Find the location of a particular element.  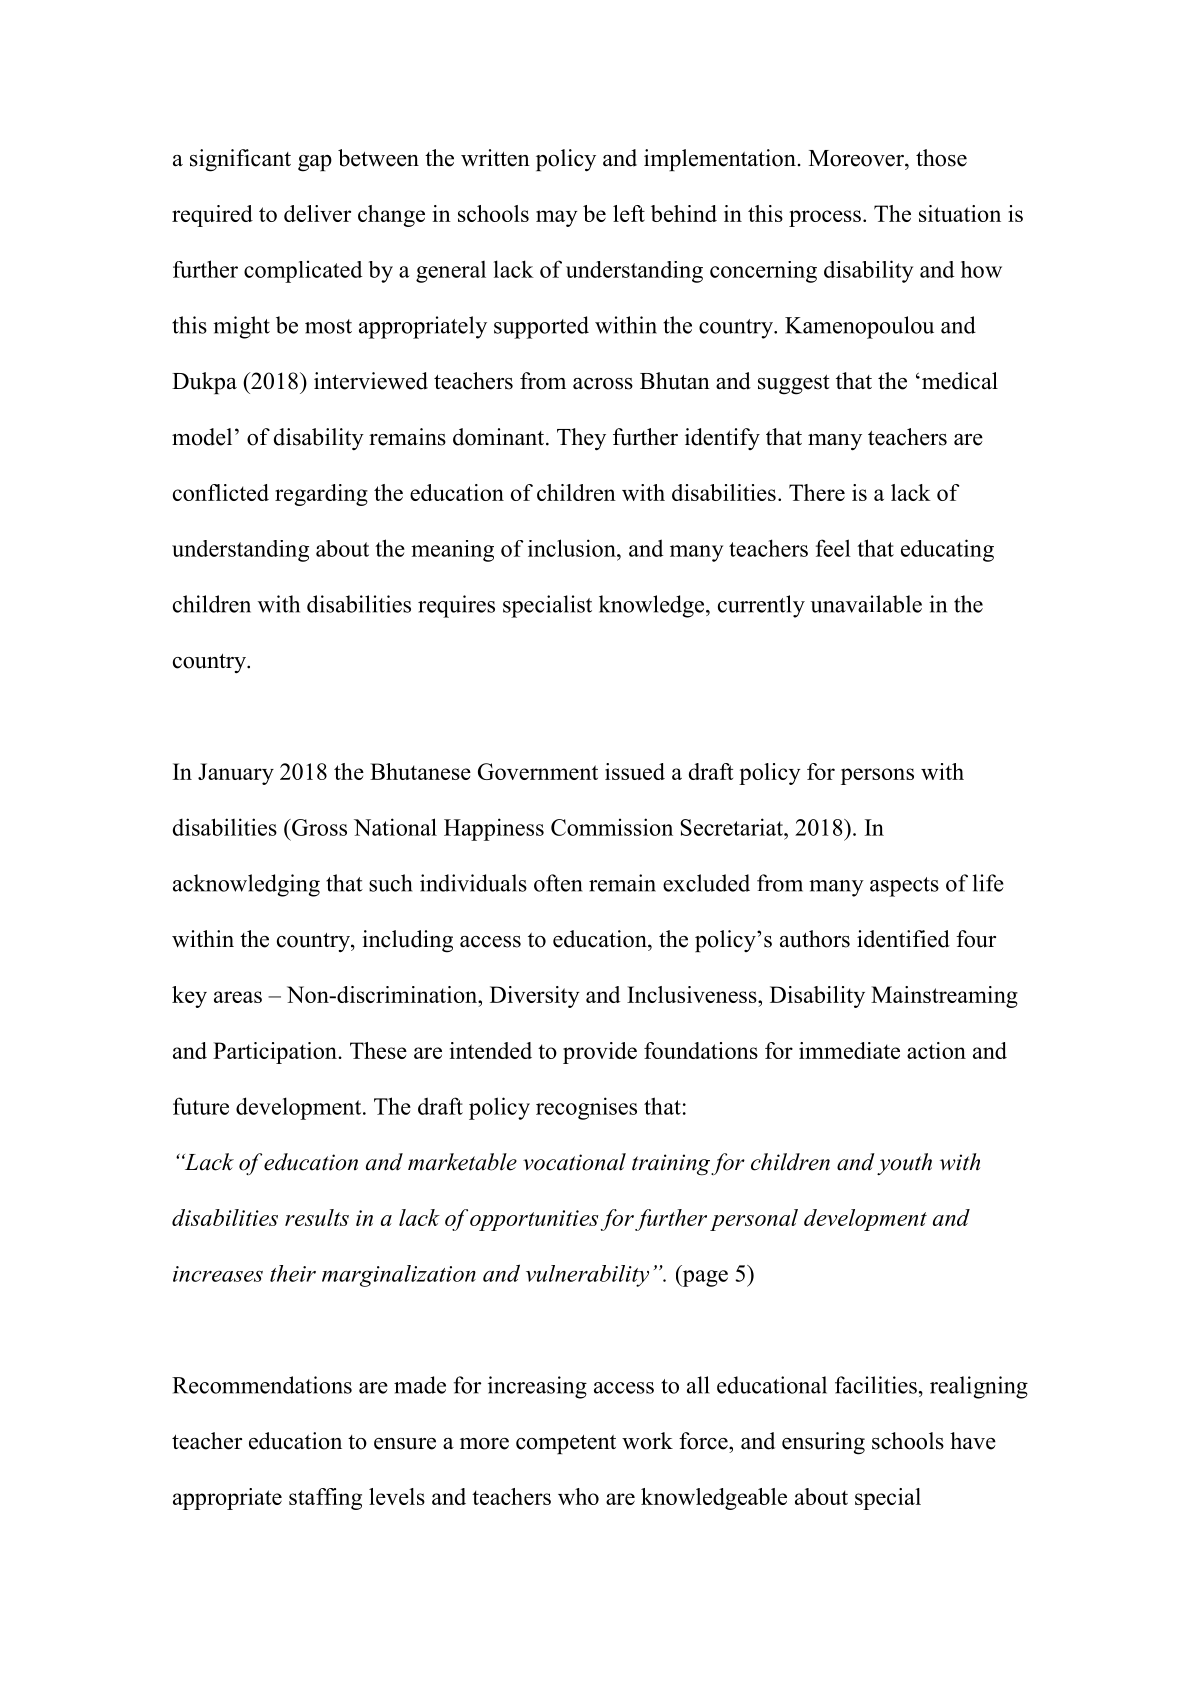

Participation is located at coordinates (276, 1053).
